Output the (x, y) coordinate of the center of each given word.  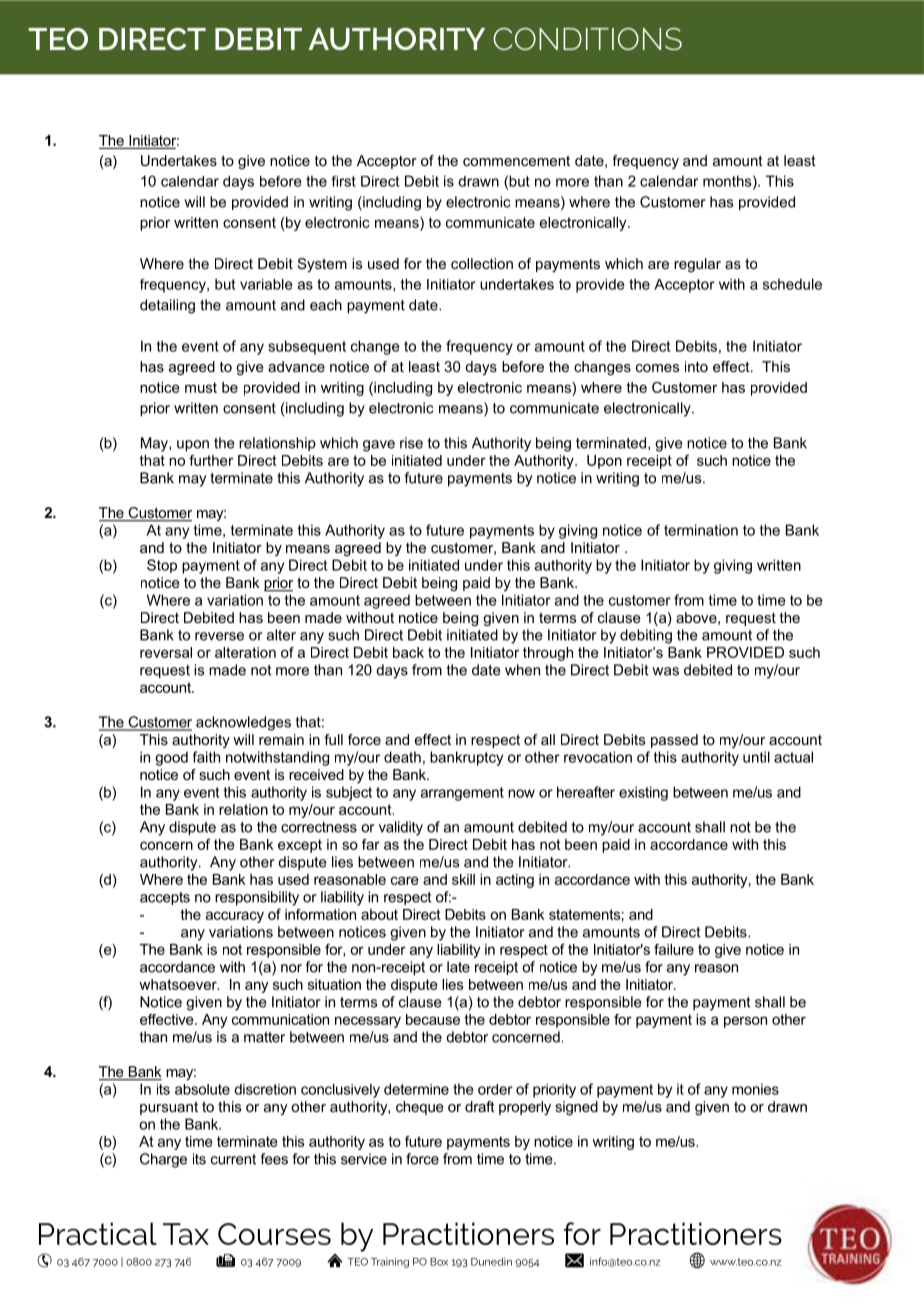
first (343, 181)
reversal (166, 652)
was (665, 671)
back (408, 652)
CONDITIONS (587, 39)
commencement (516, 160)
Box (439, 1262)
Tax (186, 1234)
